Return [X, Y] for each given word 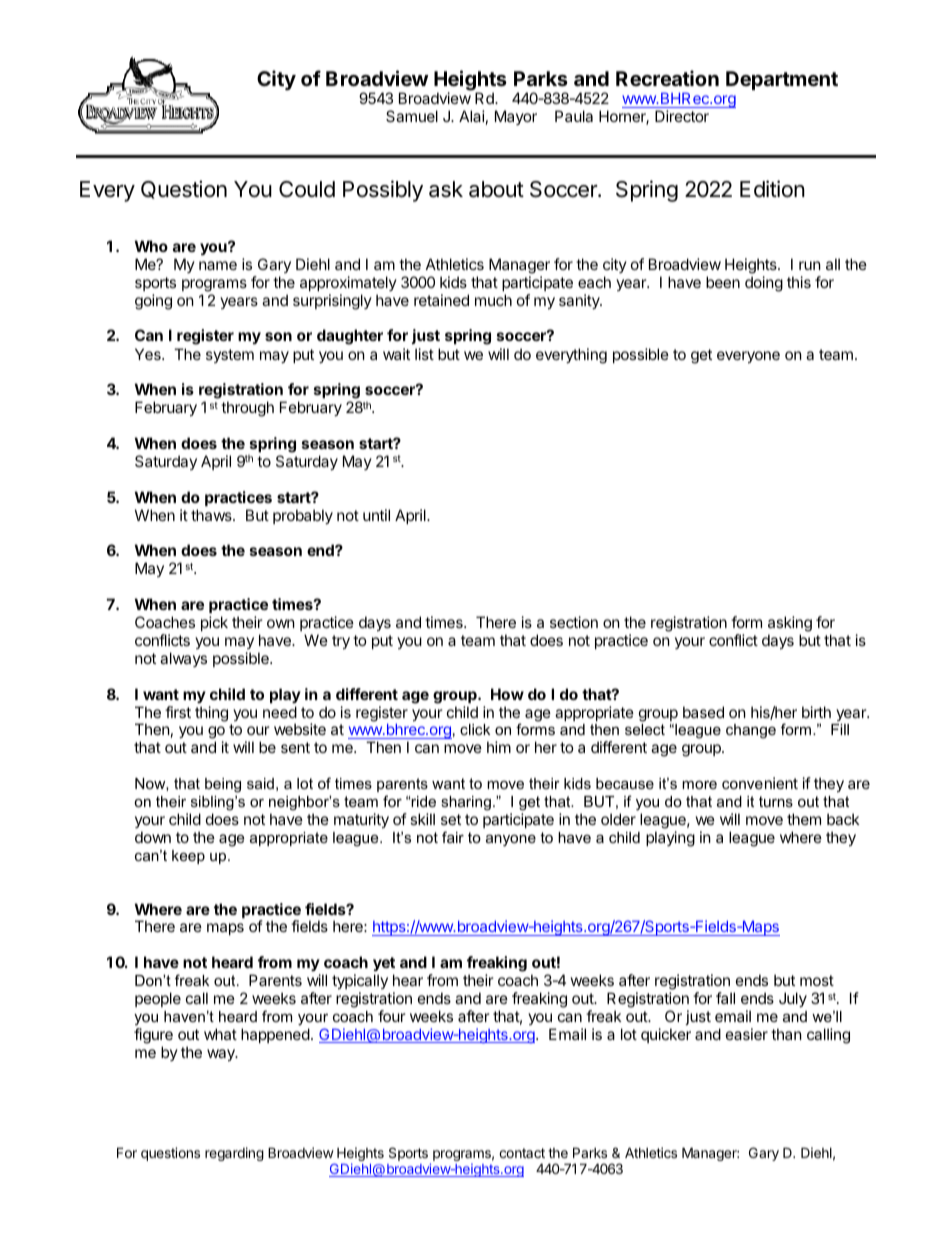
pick [214, 623]
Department [782, 80]
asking [790, 624]
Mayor [516, 117]
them [804, 819]
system [230, 356]
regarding [234, 1154]
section [574, 622]
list [424, 354]
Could [307, 189]
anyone [511, 840]
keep [188, 857]
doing [764, 284]
